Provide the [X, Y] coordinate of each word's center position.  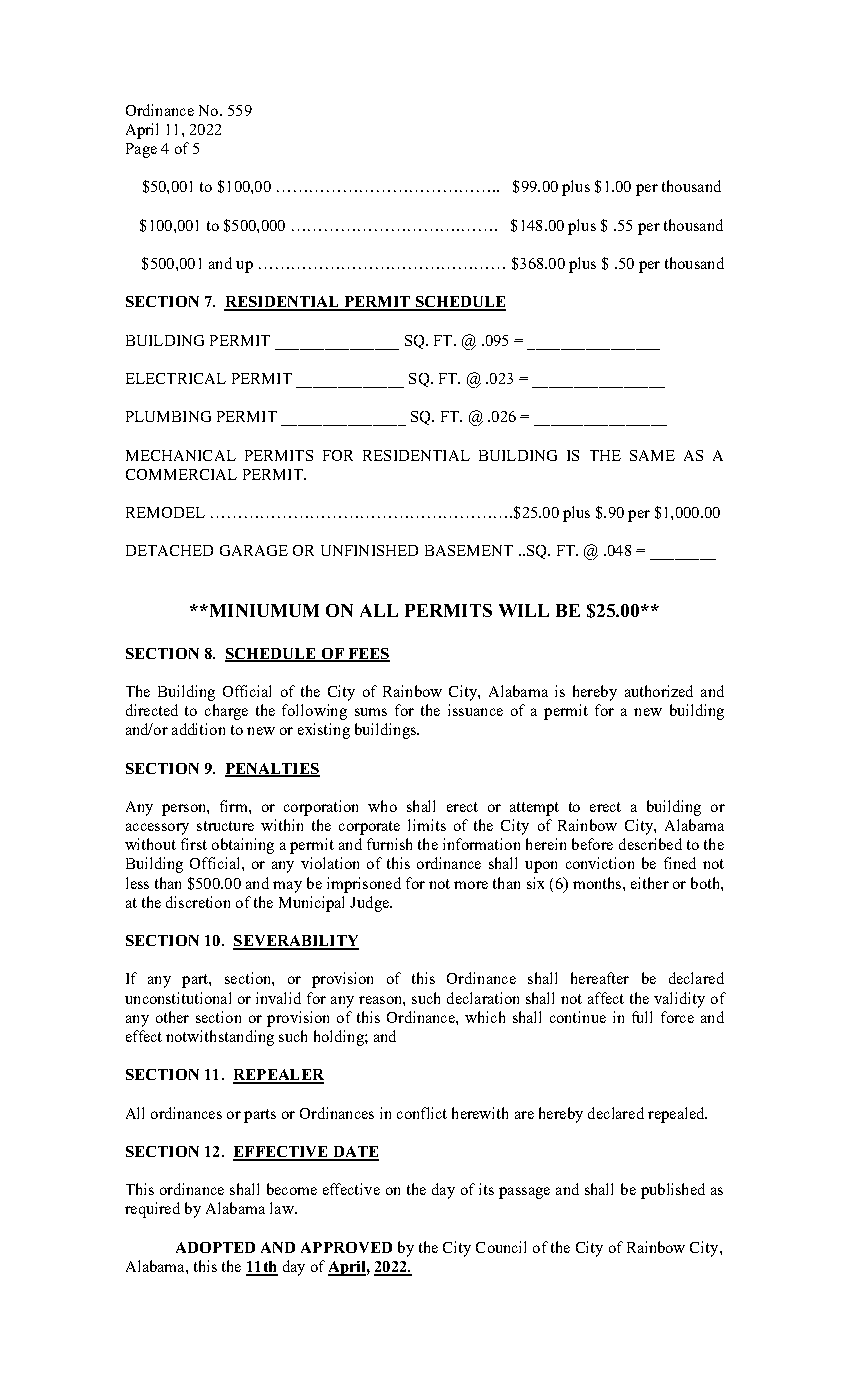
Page [141, 150]
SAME [652, 455]
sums [371, 712]
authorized [659, 691]
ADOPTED [215, 1247]
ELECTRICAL [176, 378]
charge [226, 712]
